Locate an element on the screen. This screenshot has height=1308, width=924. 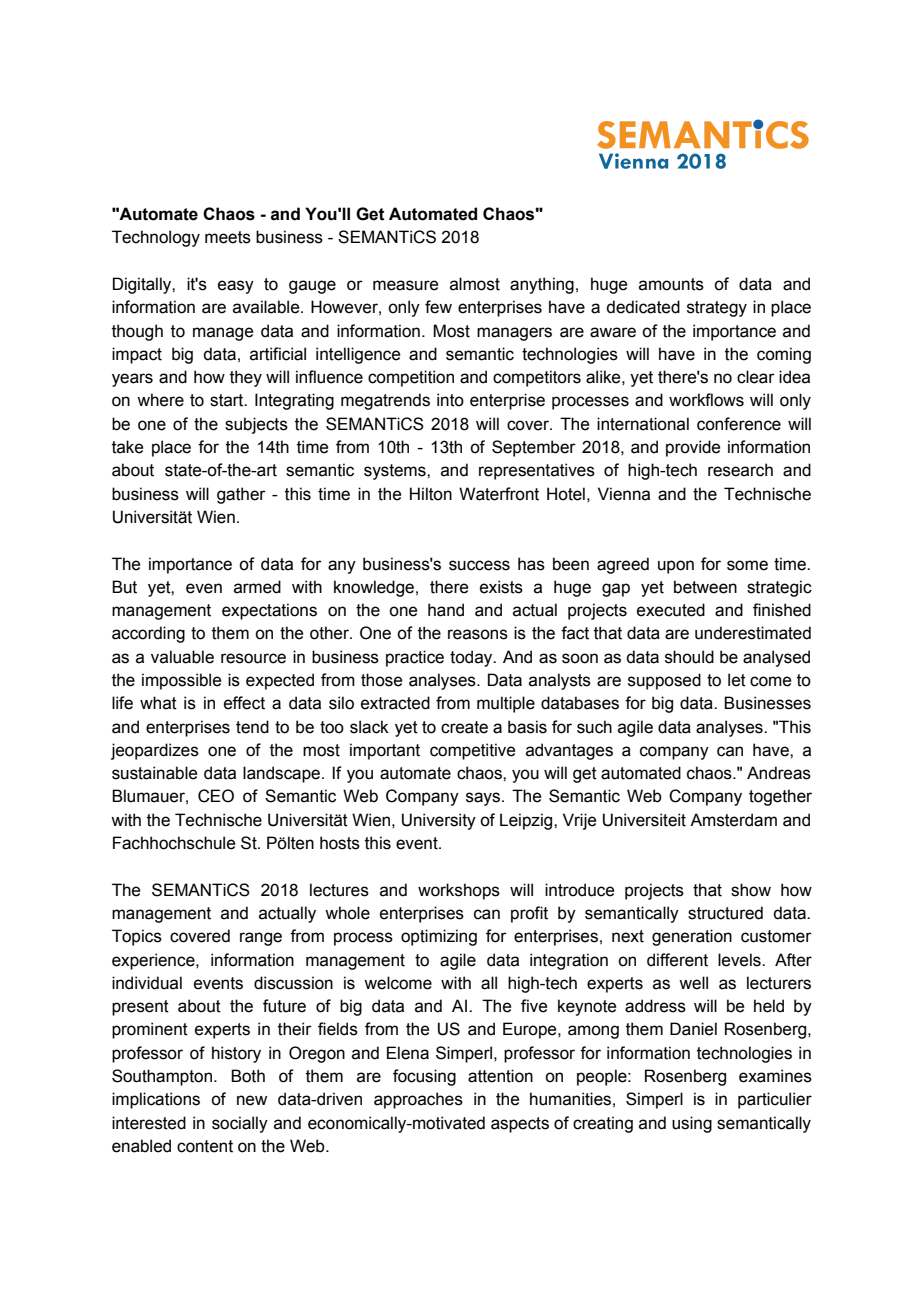
amounts is located at coordinates (671, 284).
